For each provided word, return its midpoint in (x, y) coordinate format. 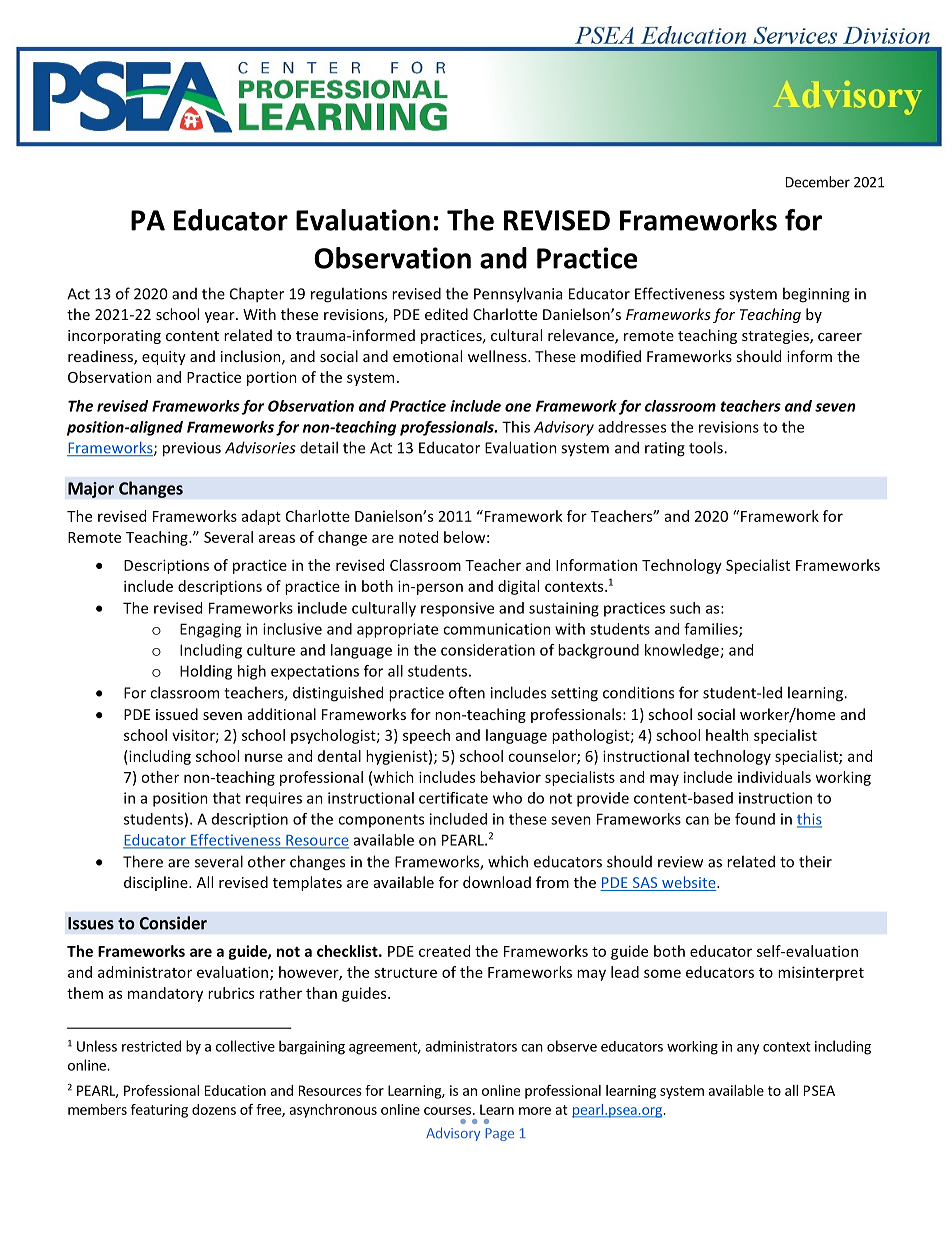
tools (707, 447)
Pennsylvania (518, 295)
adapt (261, 517)
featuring (159, 1111)
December (818, 182)
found (755, 819)
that (227, 798)
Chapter (257, 295)
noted (418, 537)
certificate (453, 798)
